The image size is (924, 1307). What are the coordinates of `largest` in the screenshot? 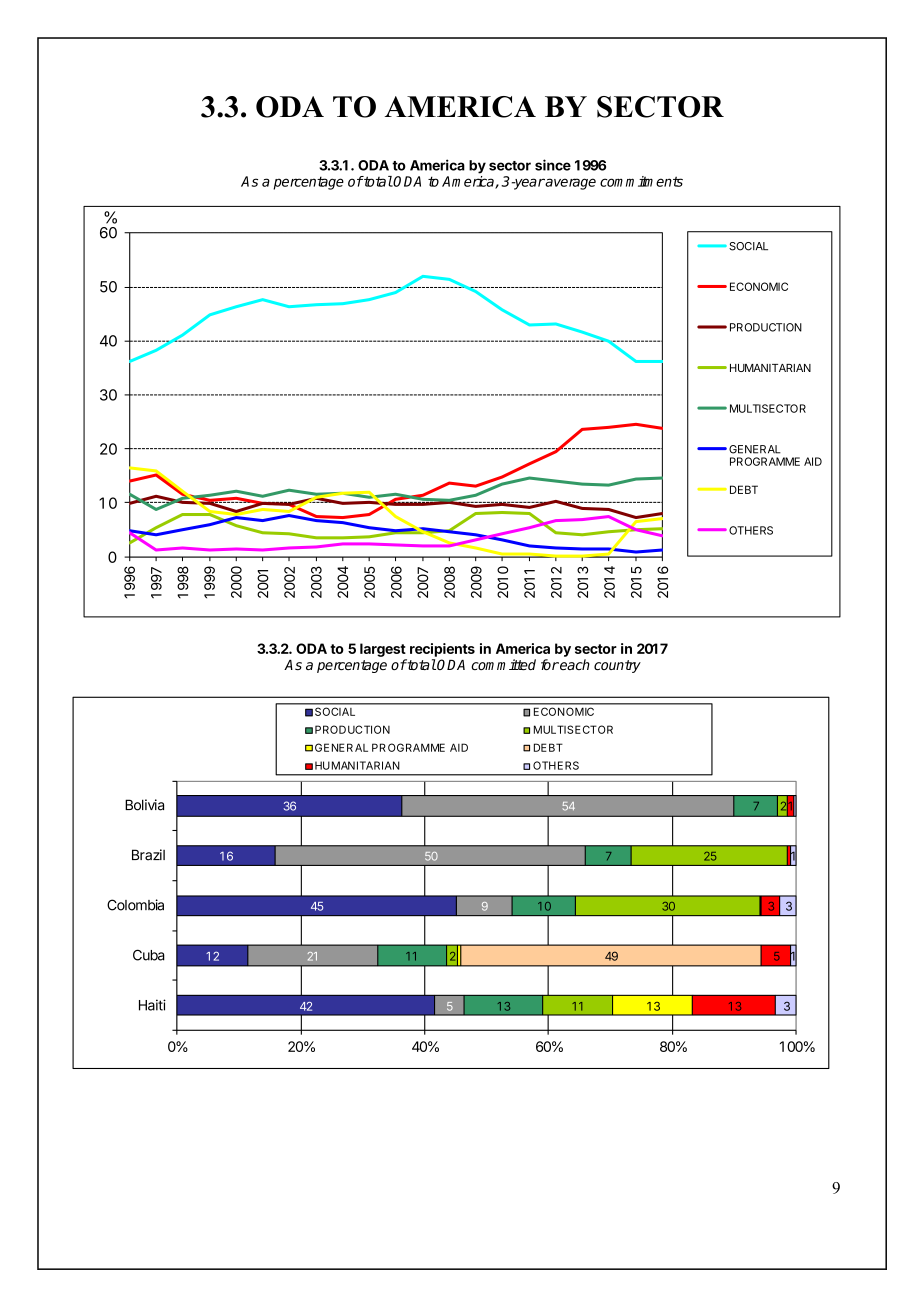 It's located at (383, 650).
